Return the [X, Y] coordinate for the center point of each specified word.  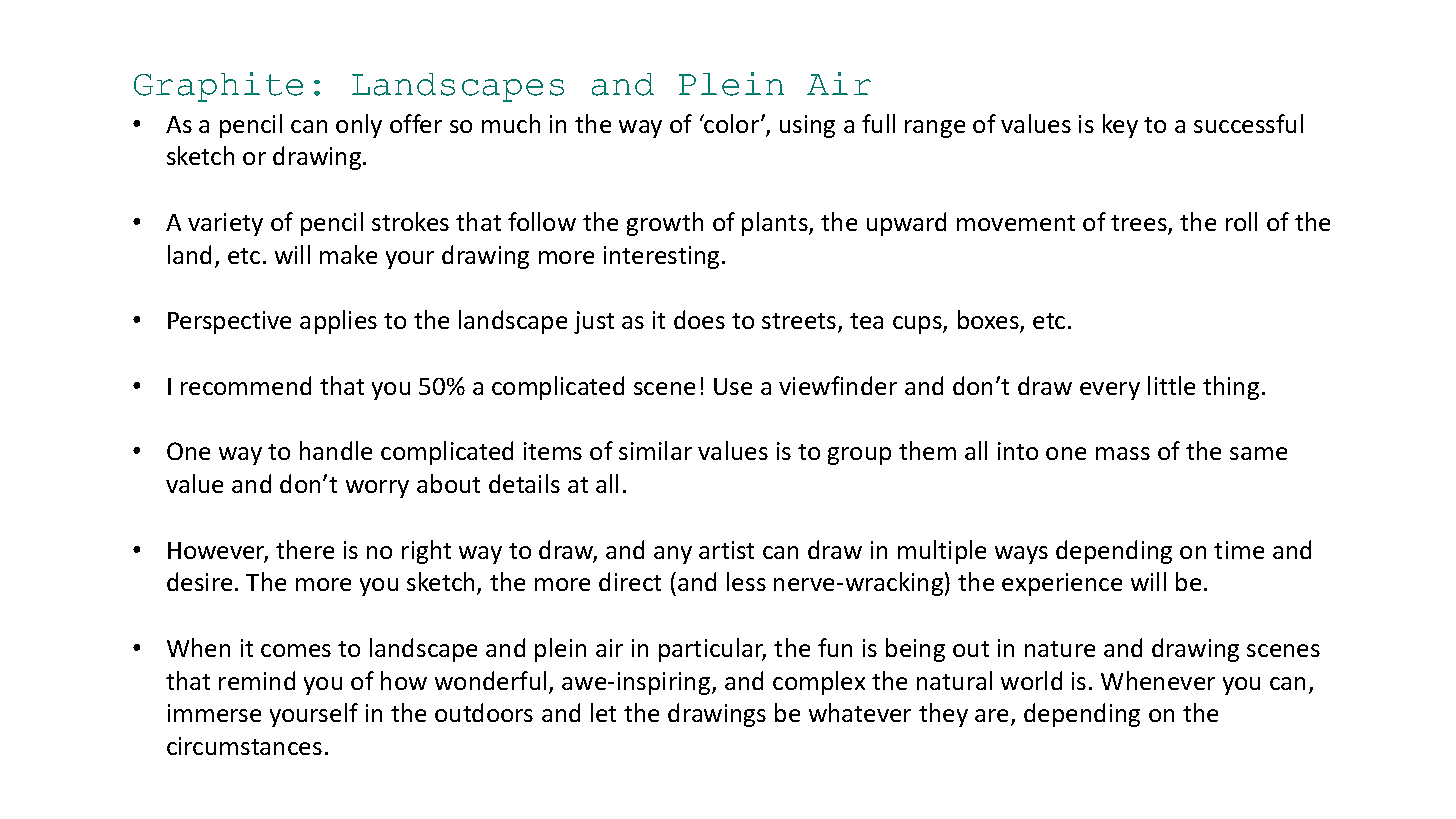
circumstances [244, 746]
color [732, 123]
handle [336, 450]
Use [733, 386]
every [1110, 391]
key [1120, 126]
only [359, 126]
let [603, 712]
